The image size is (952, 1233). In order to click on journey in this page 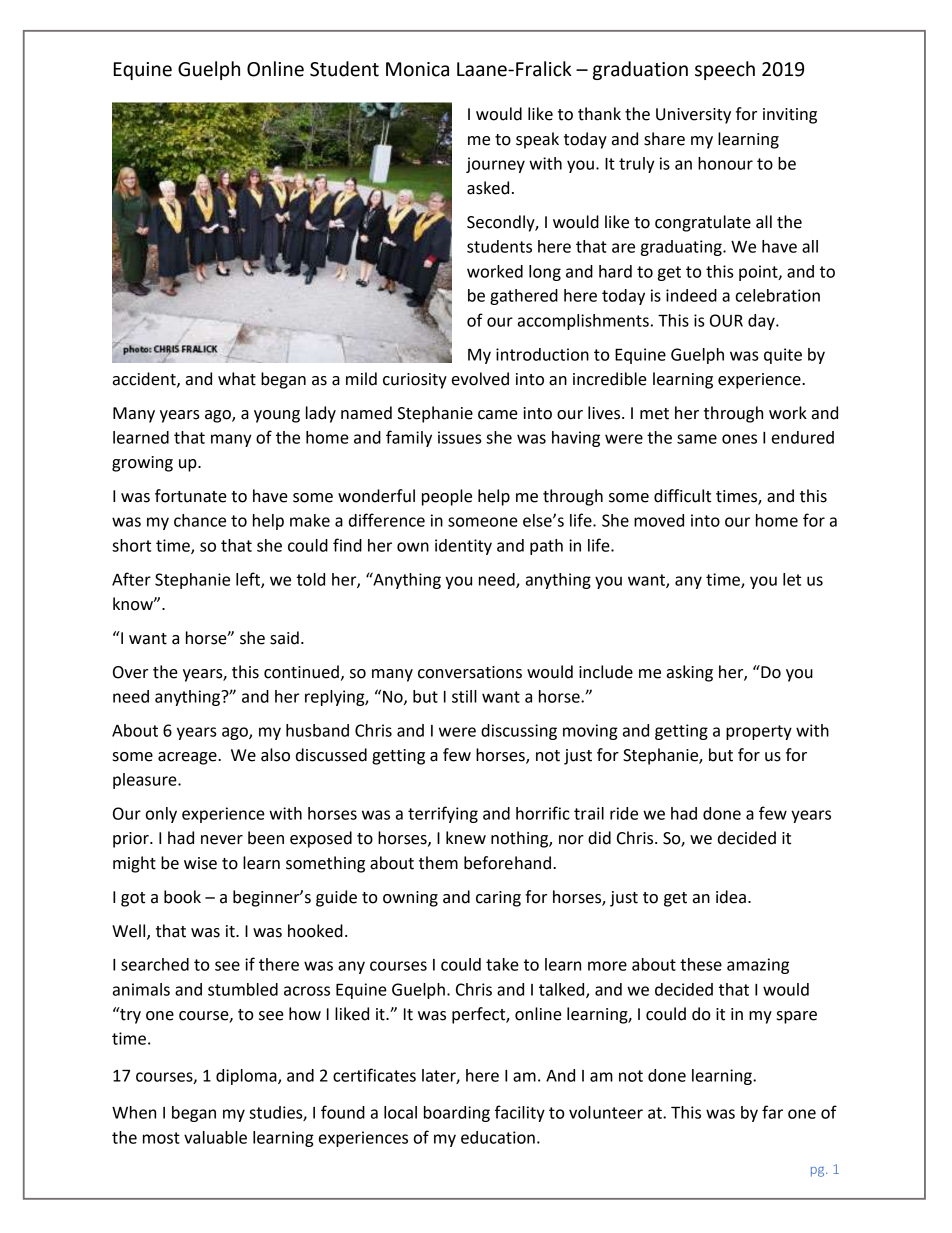, I will do `click(495, 165)`.
